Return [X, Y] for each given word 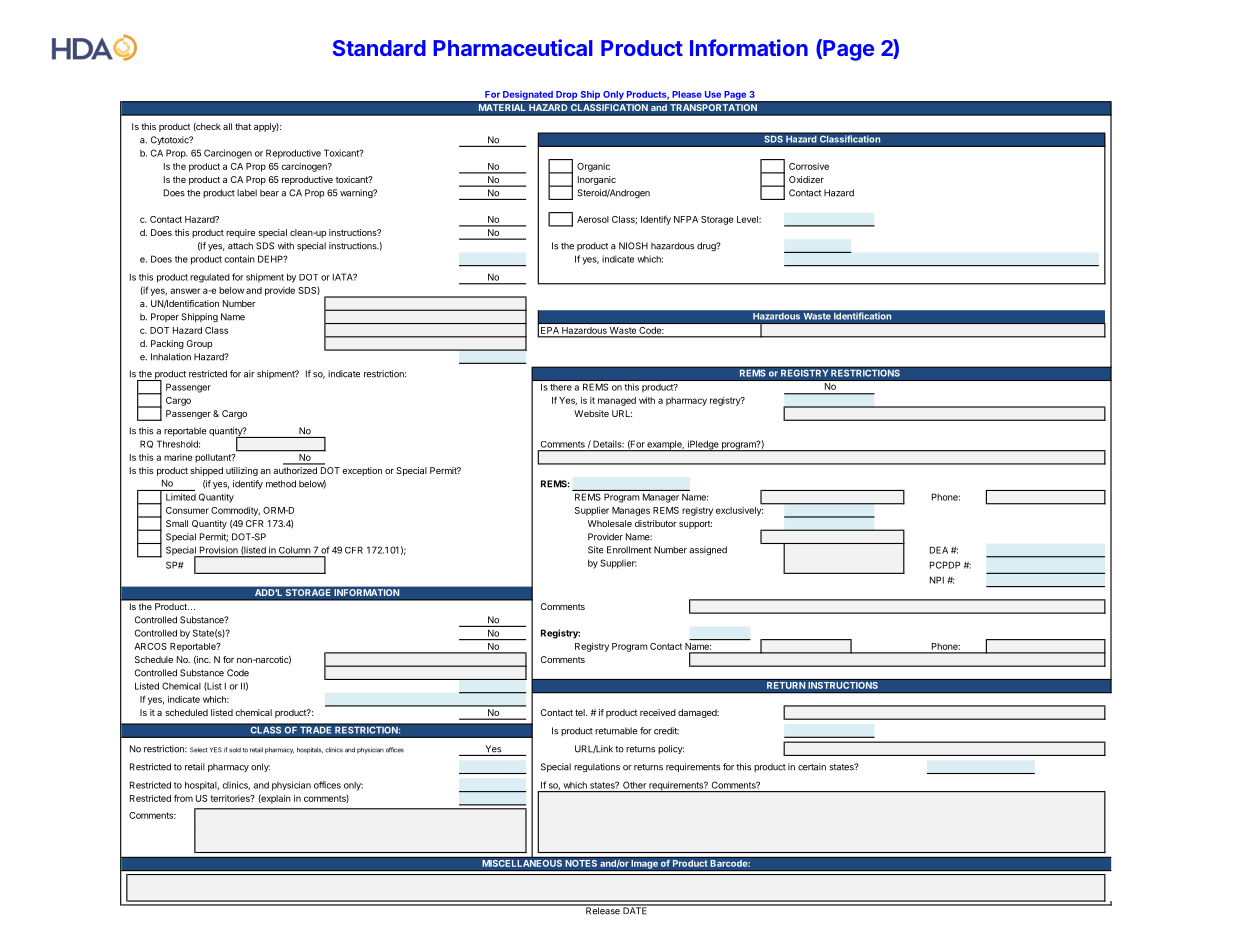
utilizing [242, 471]
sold [235, 750]
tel [581, 712]
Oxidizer [806, 179]
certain [812, 767]
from [183, 798]
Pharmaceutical [513, 47]
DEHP [271, 259]
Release [603, 910]
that [243, 126]
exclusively [739, 511]
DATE [635, 910]
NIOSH [633, 246]
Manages [631, 511]
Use [713, 94]
